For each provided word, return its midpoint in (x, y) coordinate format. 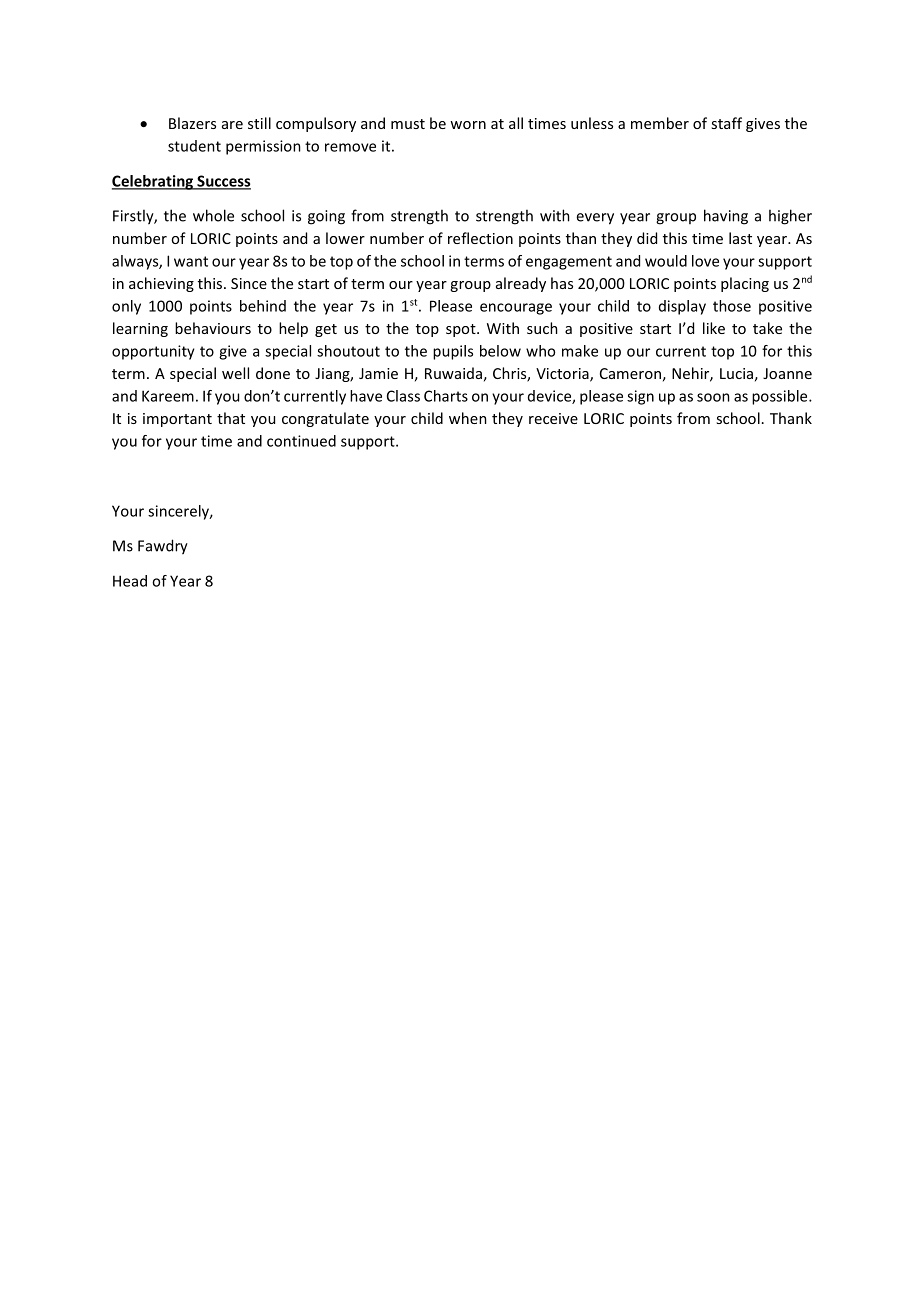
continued (301, 441)
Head (130, 581)
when (468, 418)
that (231, 418)
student (194, 146)
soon (713, 397)
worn (468, 125)
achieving (161, 284)
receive (553, 418)
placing (745, 284)
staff (726, 123)
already (521, 284)
